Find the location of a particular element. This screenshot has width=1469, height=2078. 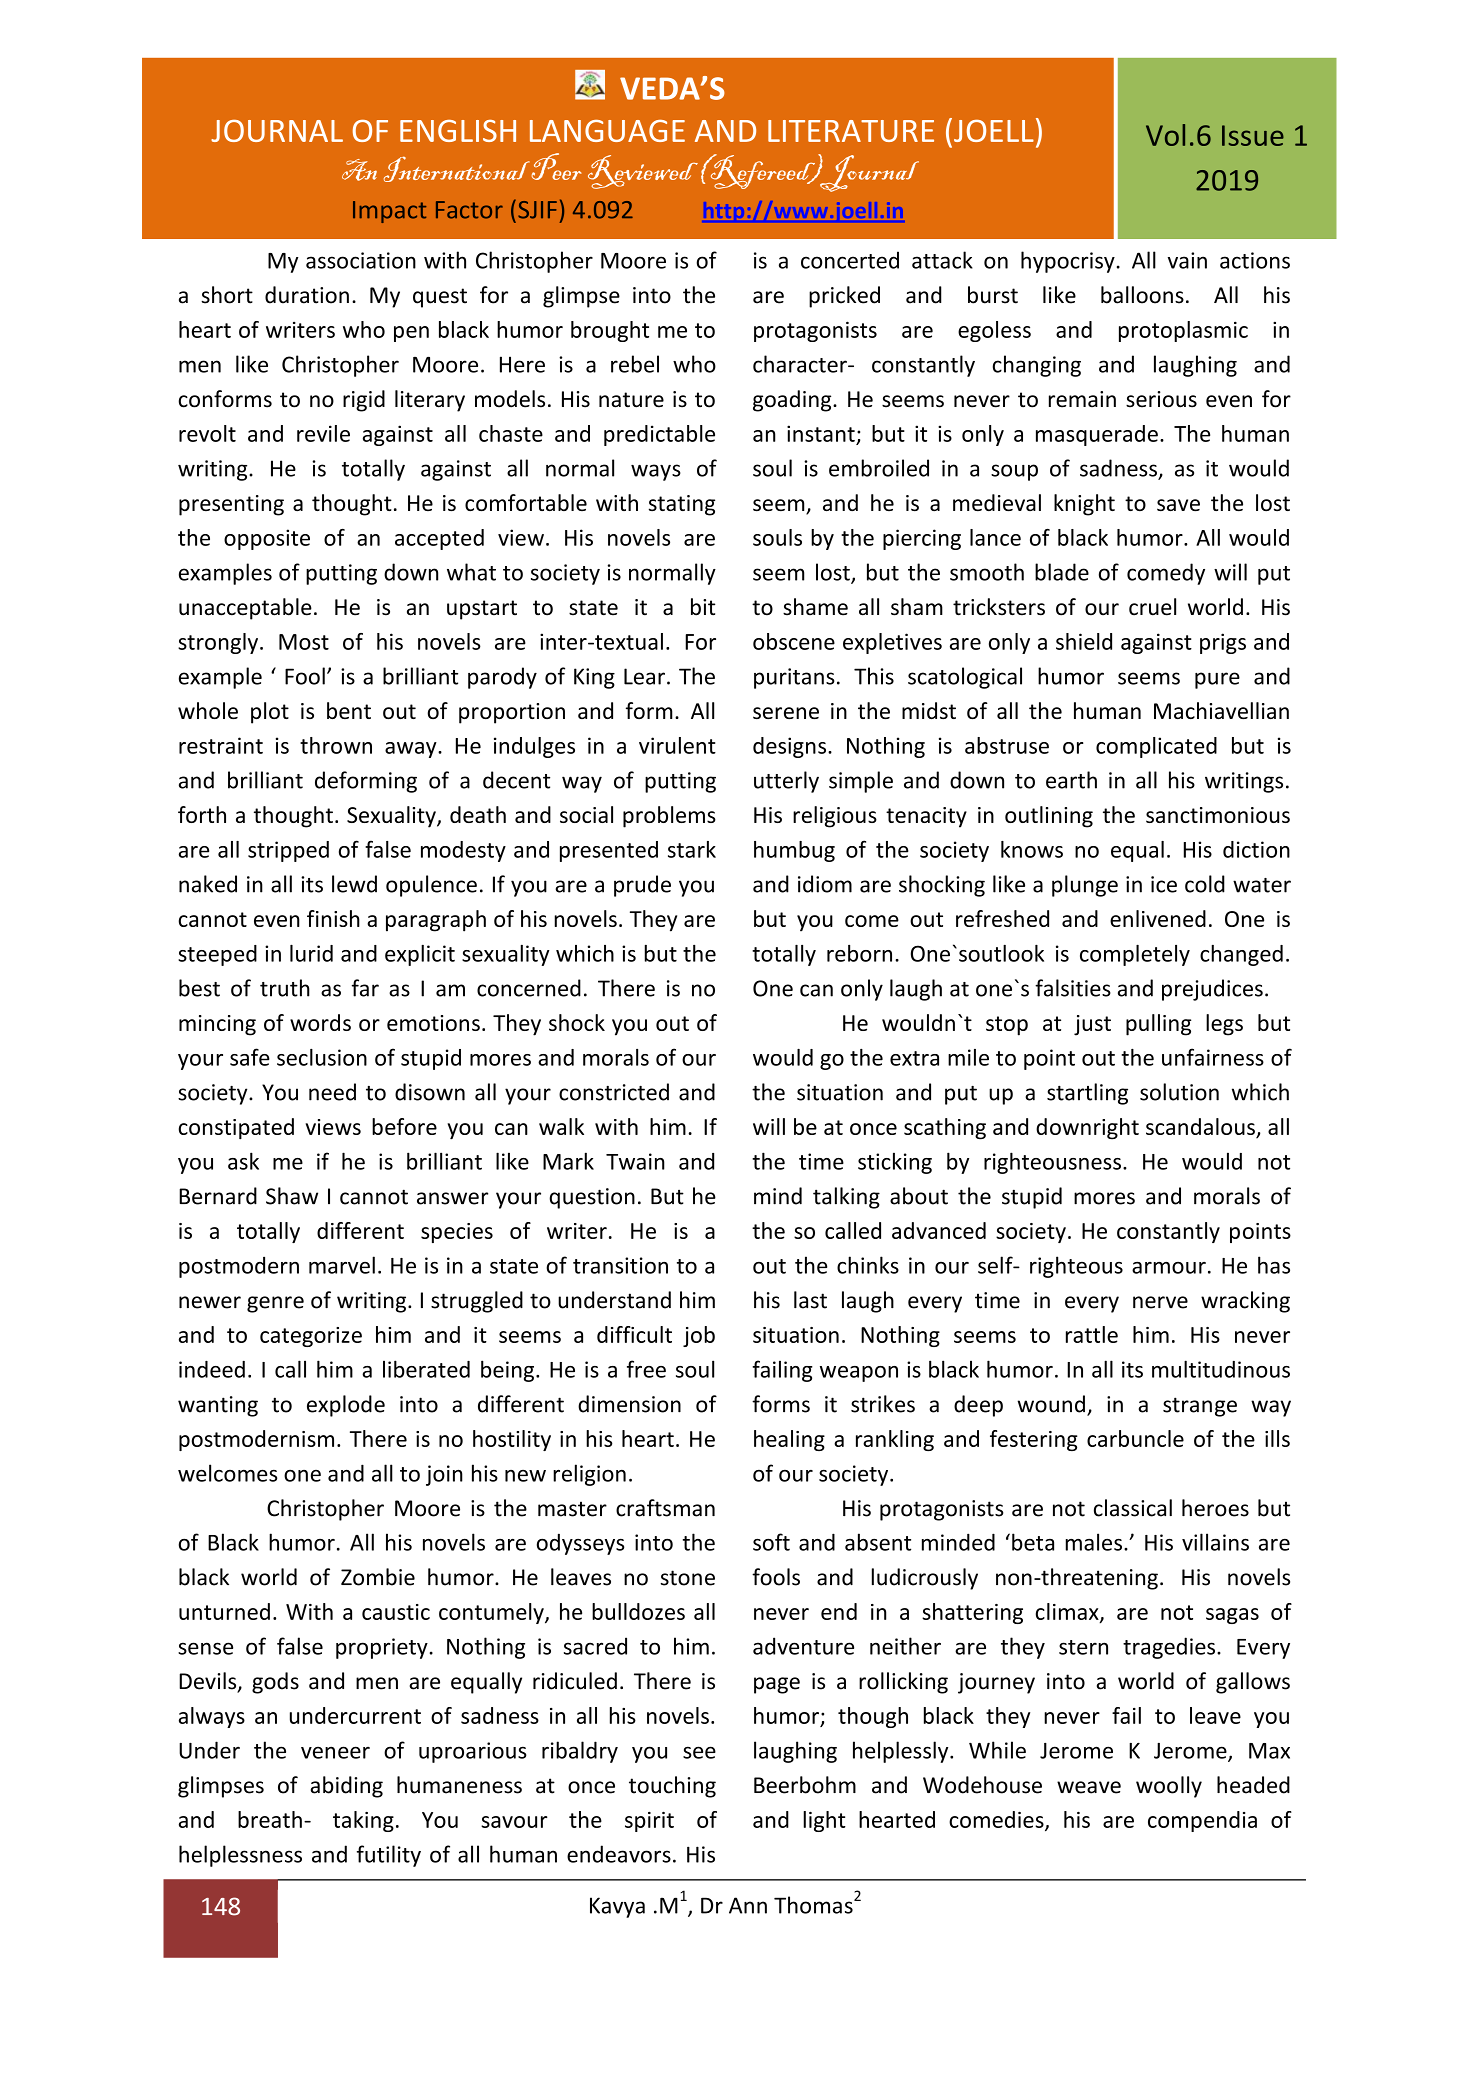

pulling is located at coordinates (1158, 1025).
